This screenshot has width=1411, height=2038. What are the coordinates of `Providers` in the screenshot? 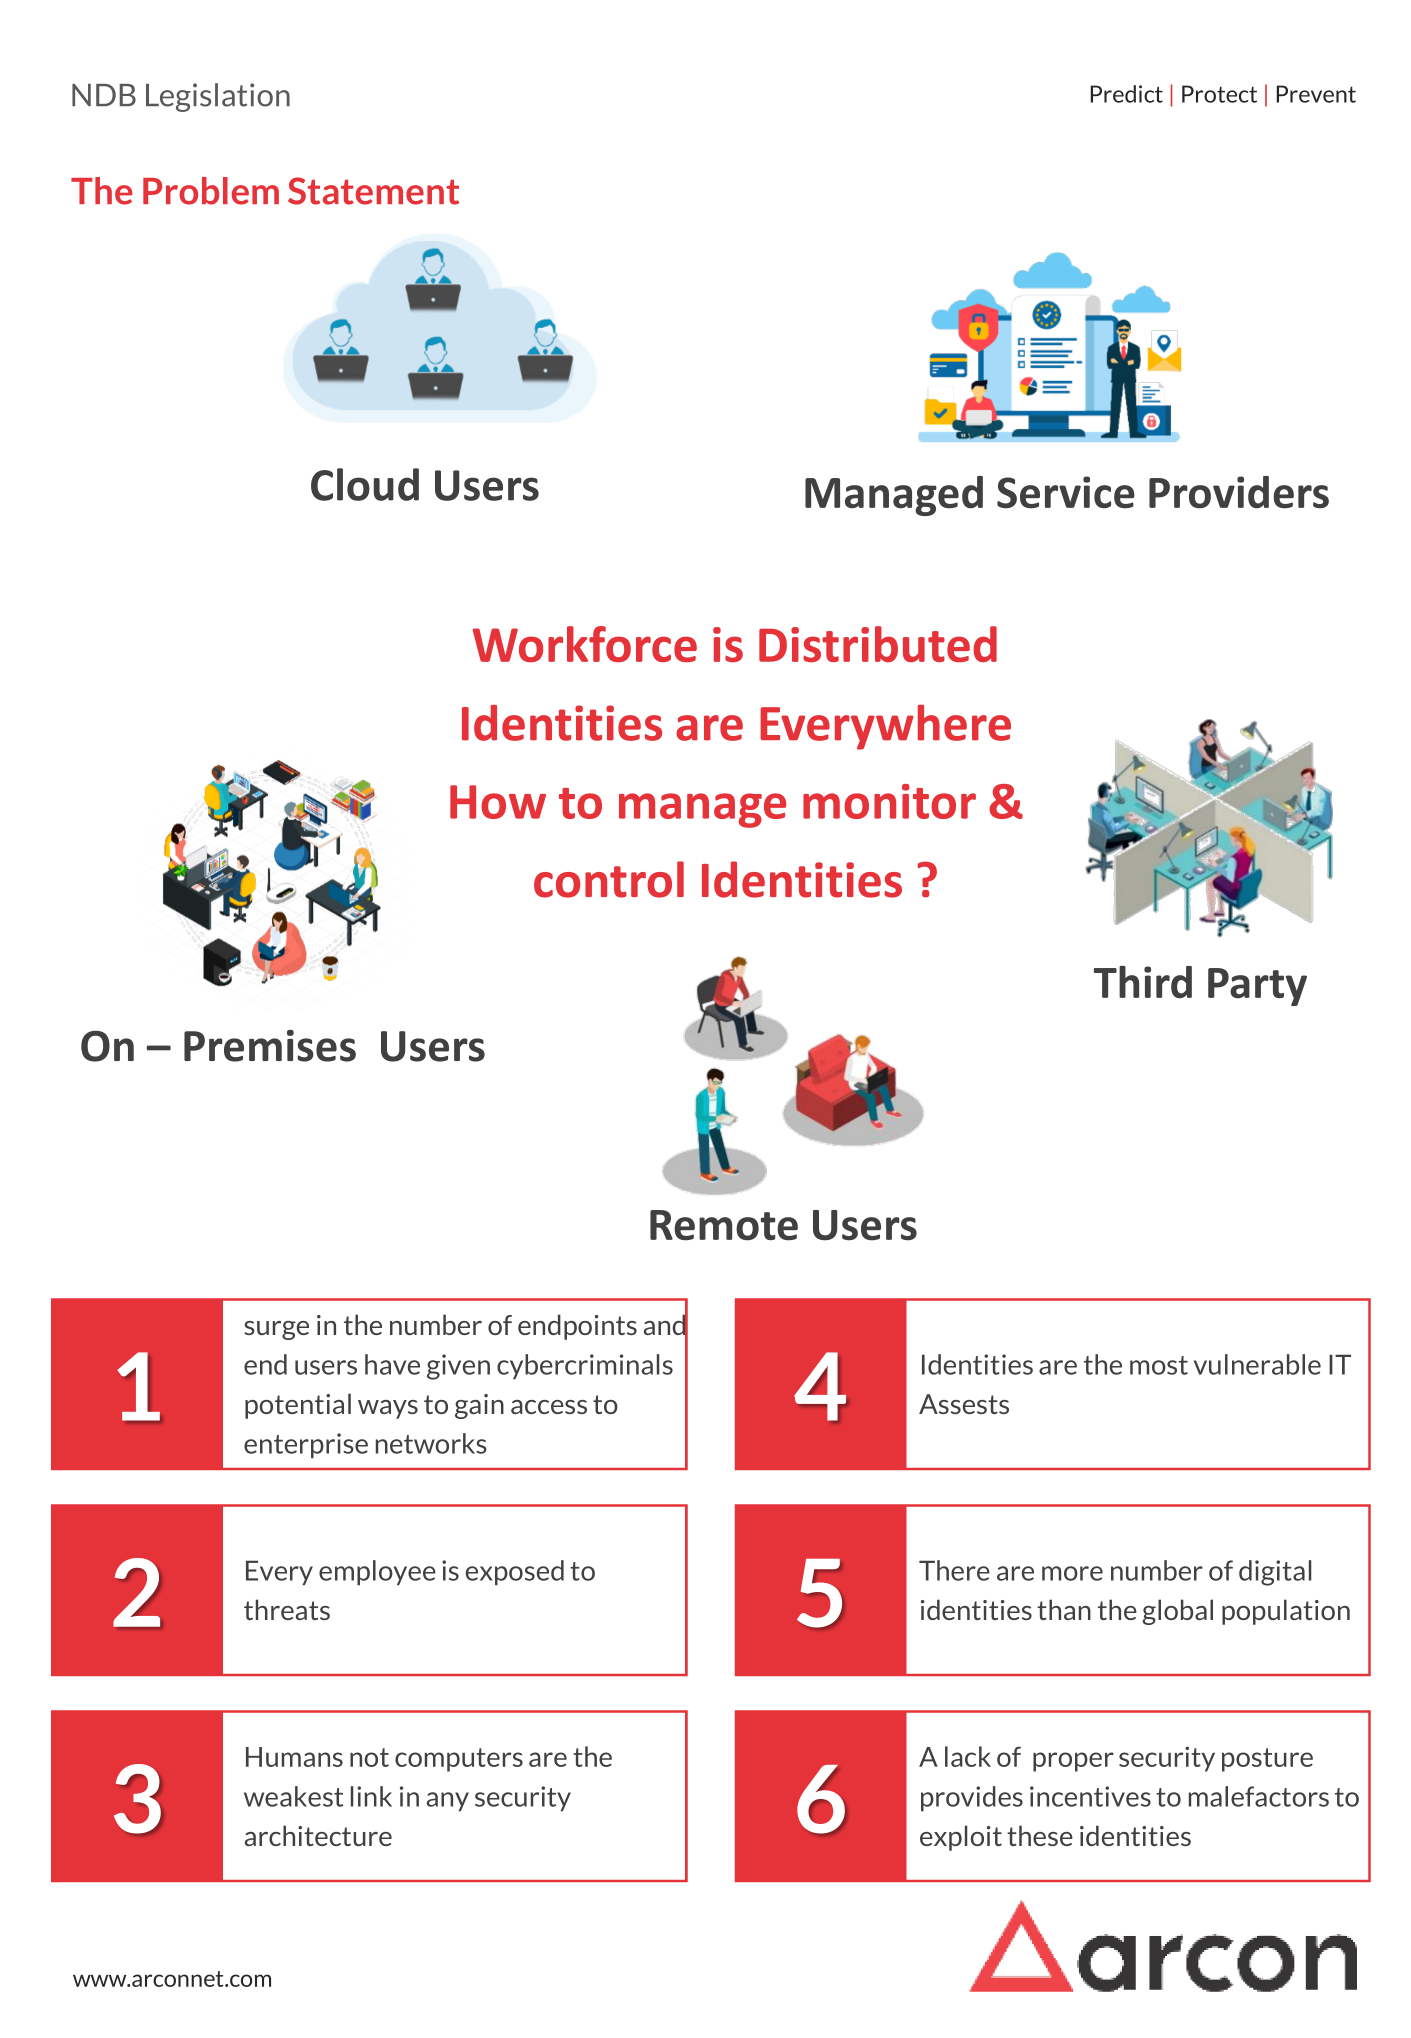 It's located at (1239, 492).
